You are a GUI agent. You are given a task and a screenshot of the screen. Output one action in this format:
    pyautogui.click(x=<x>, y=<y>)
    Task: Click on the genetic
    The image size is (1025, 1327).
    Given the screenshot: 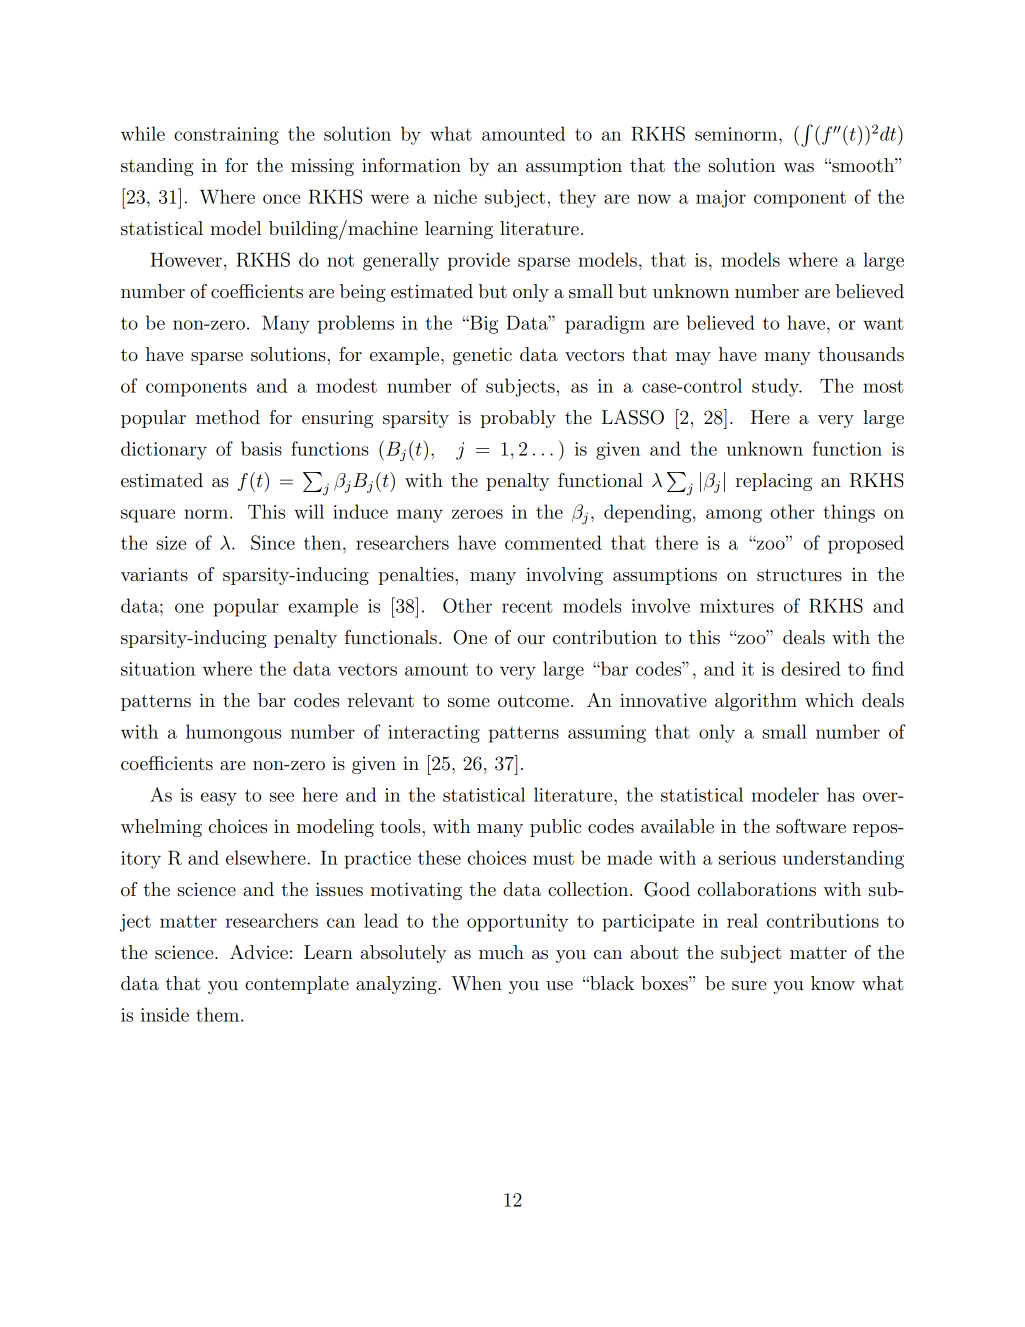 What is the action you would take?
    pyautogui.click(x=482, y=356)
